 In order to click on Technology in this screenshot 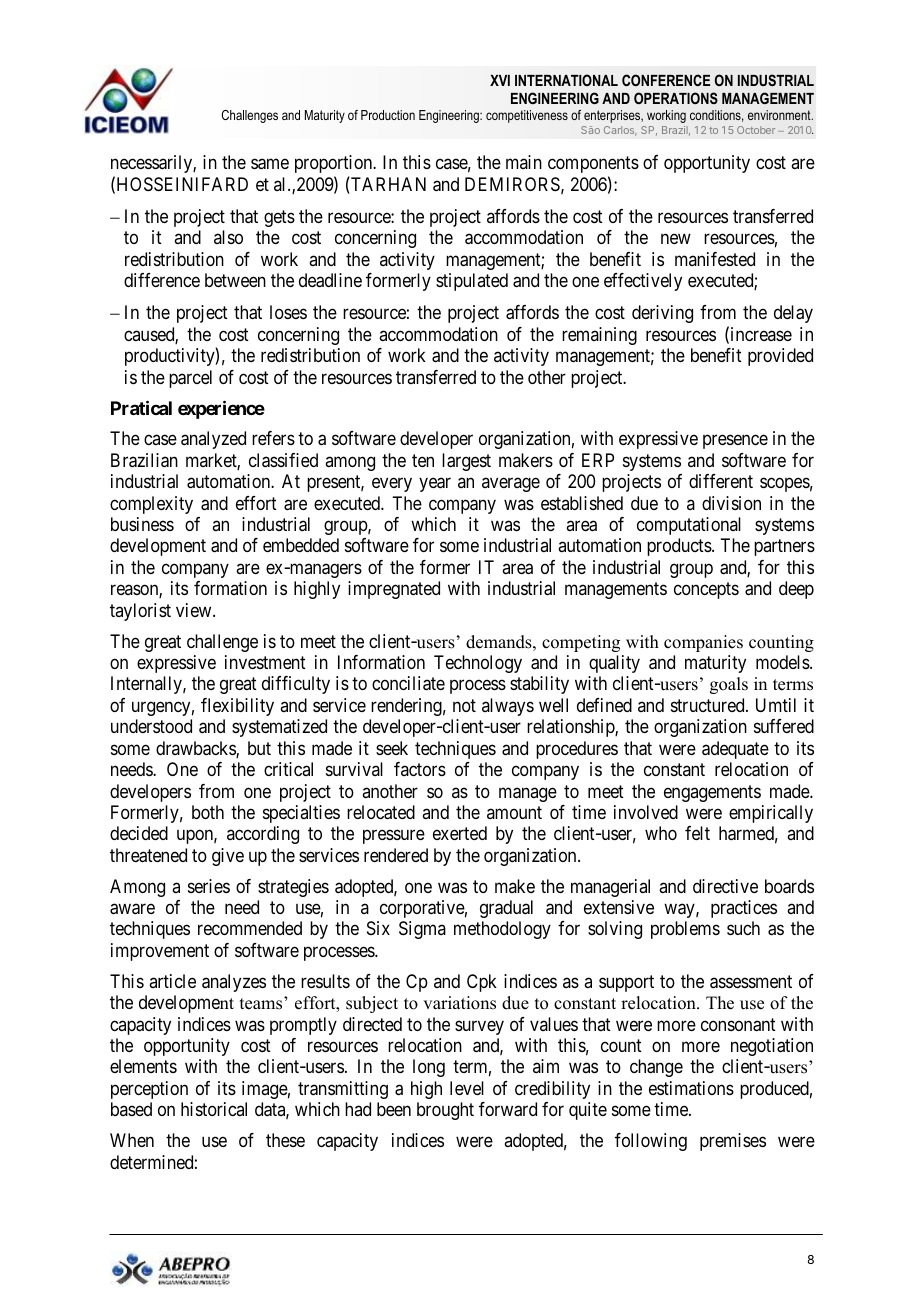, I will do `click(478, 664)`.
